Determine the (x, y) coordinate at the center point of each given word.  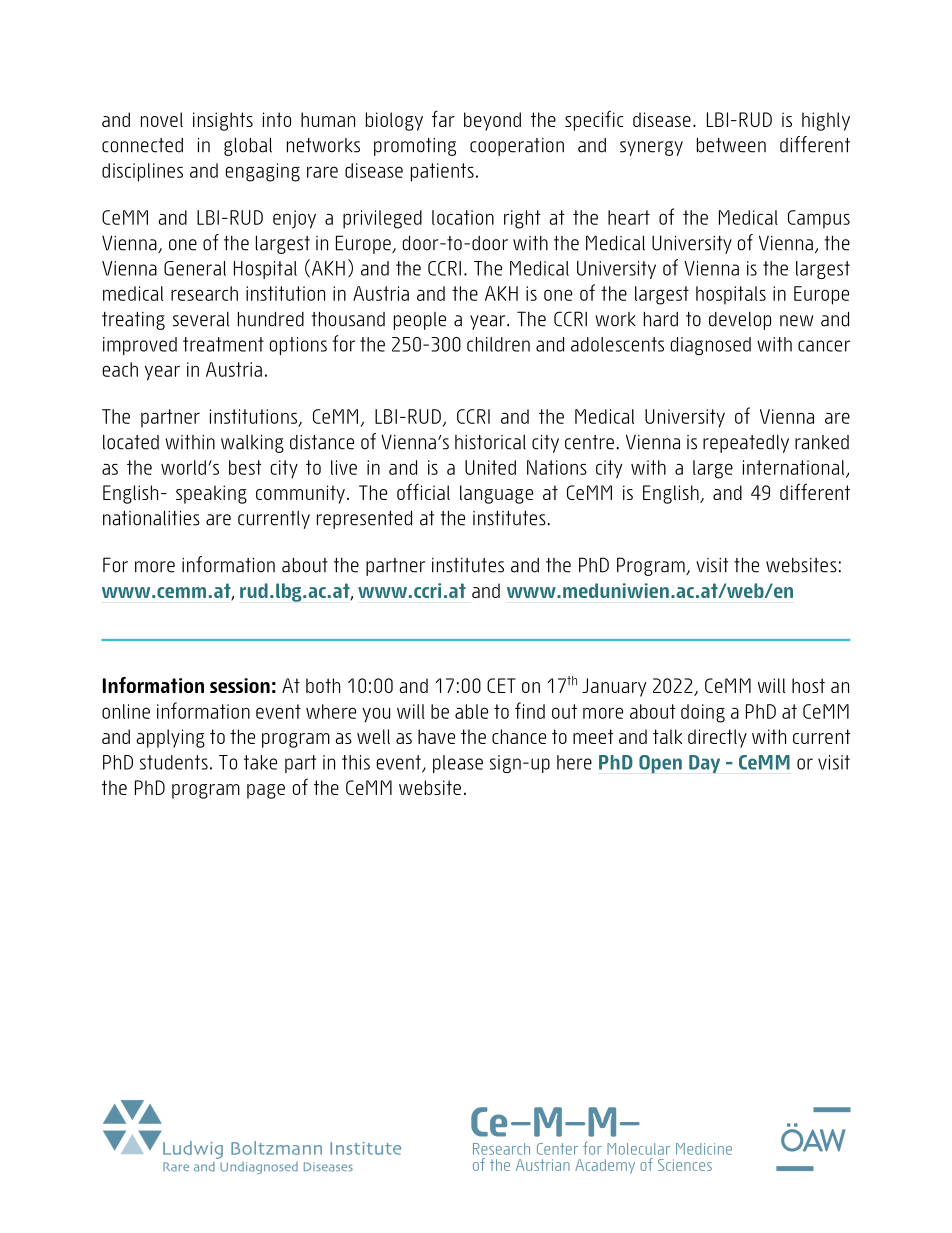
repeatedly (746, 443)
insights (223, 121)
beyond (492, 121)
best (245, 467)
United (490, 467)
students (174, 762)
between (731, 145)
